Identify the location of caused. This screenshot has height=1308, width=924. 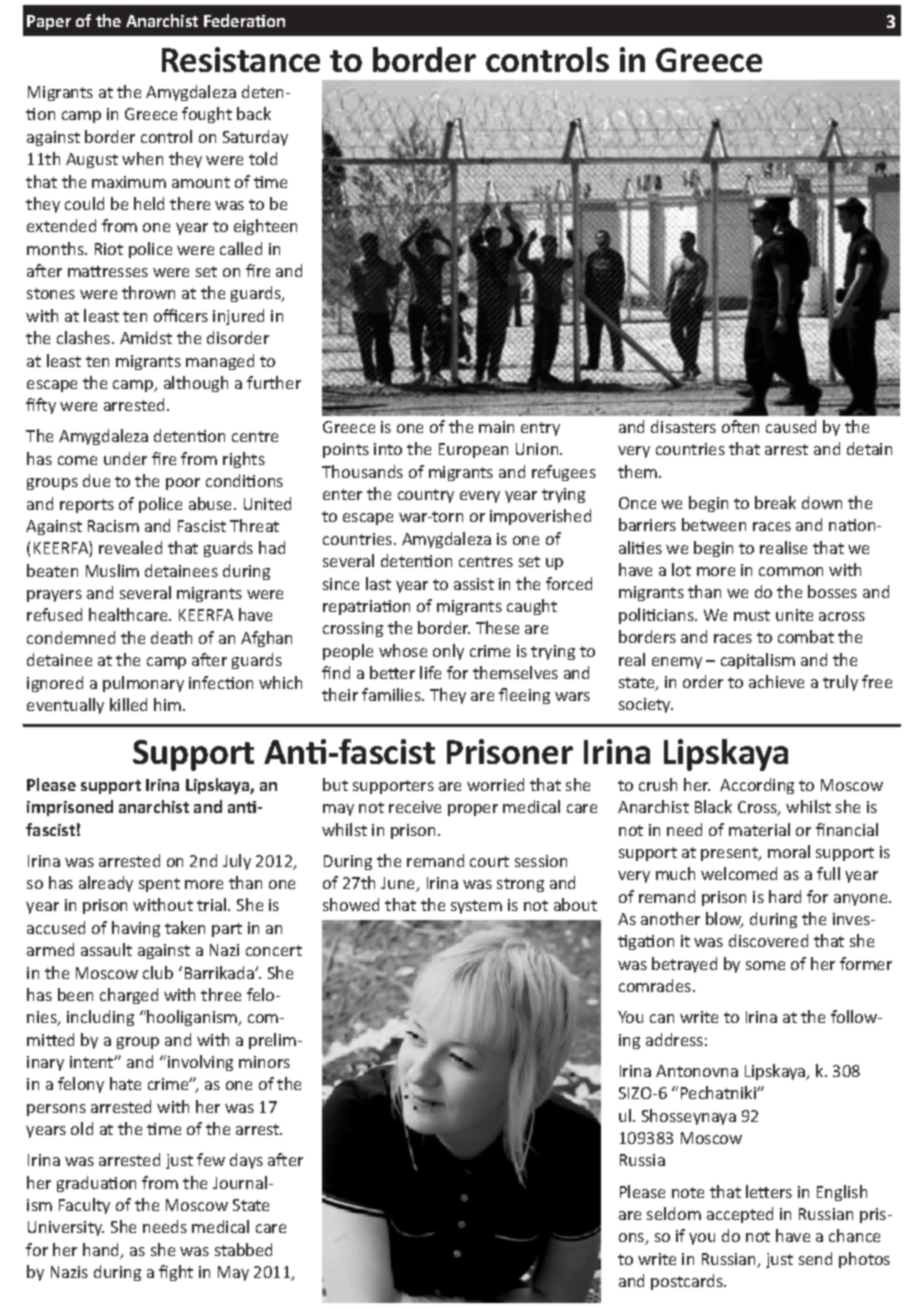
(791, 426).
